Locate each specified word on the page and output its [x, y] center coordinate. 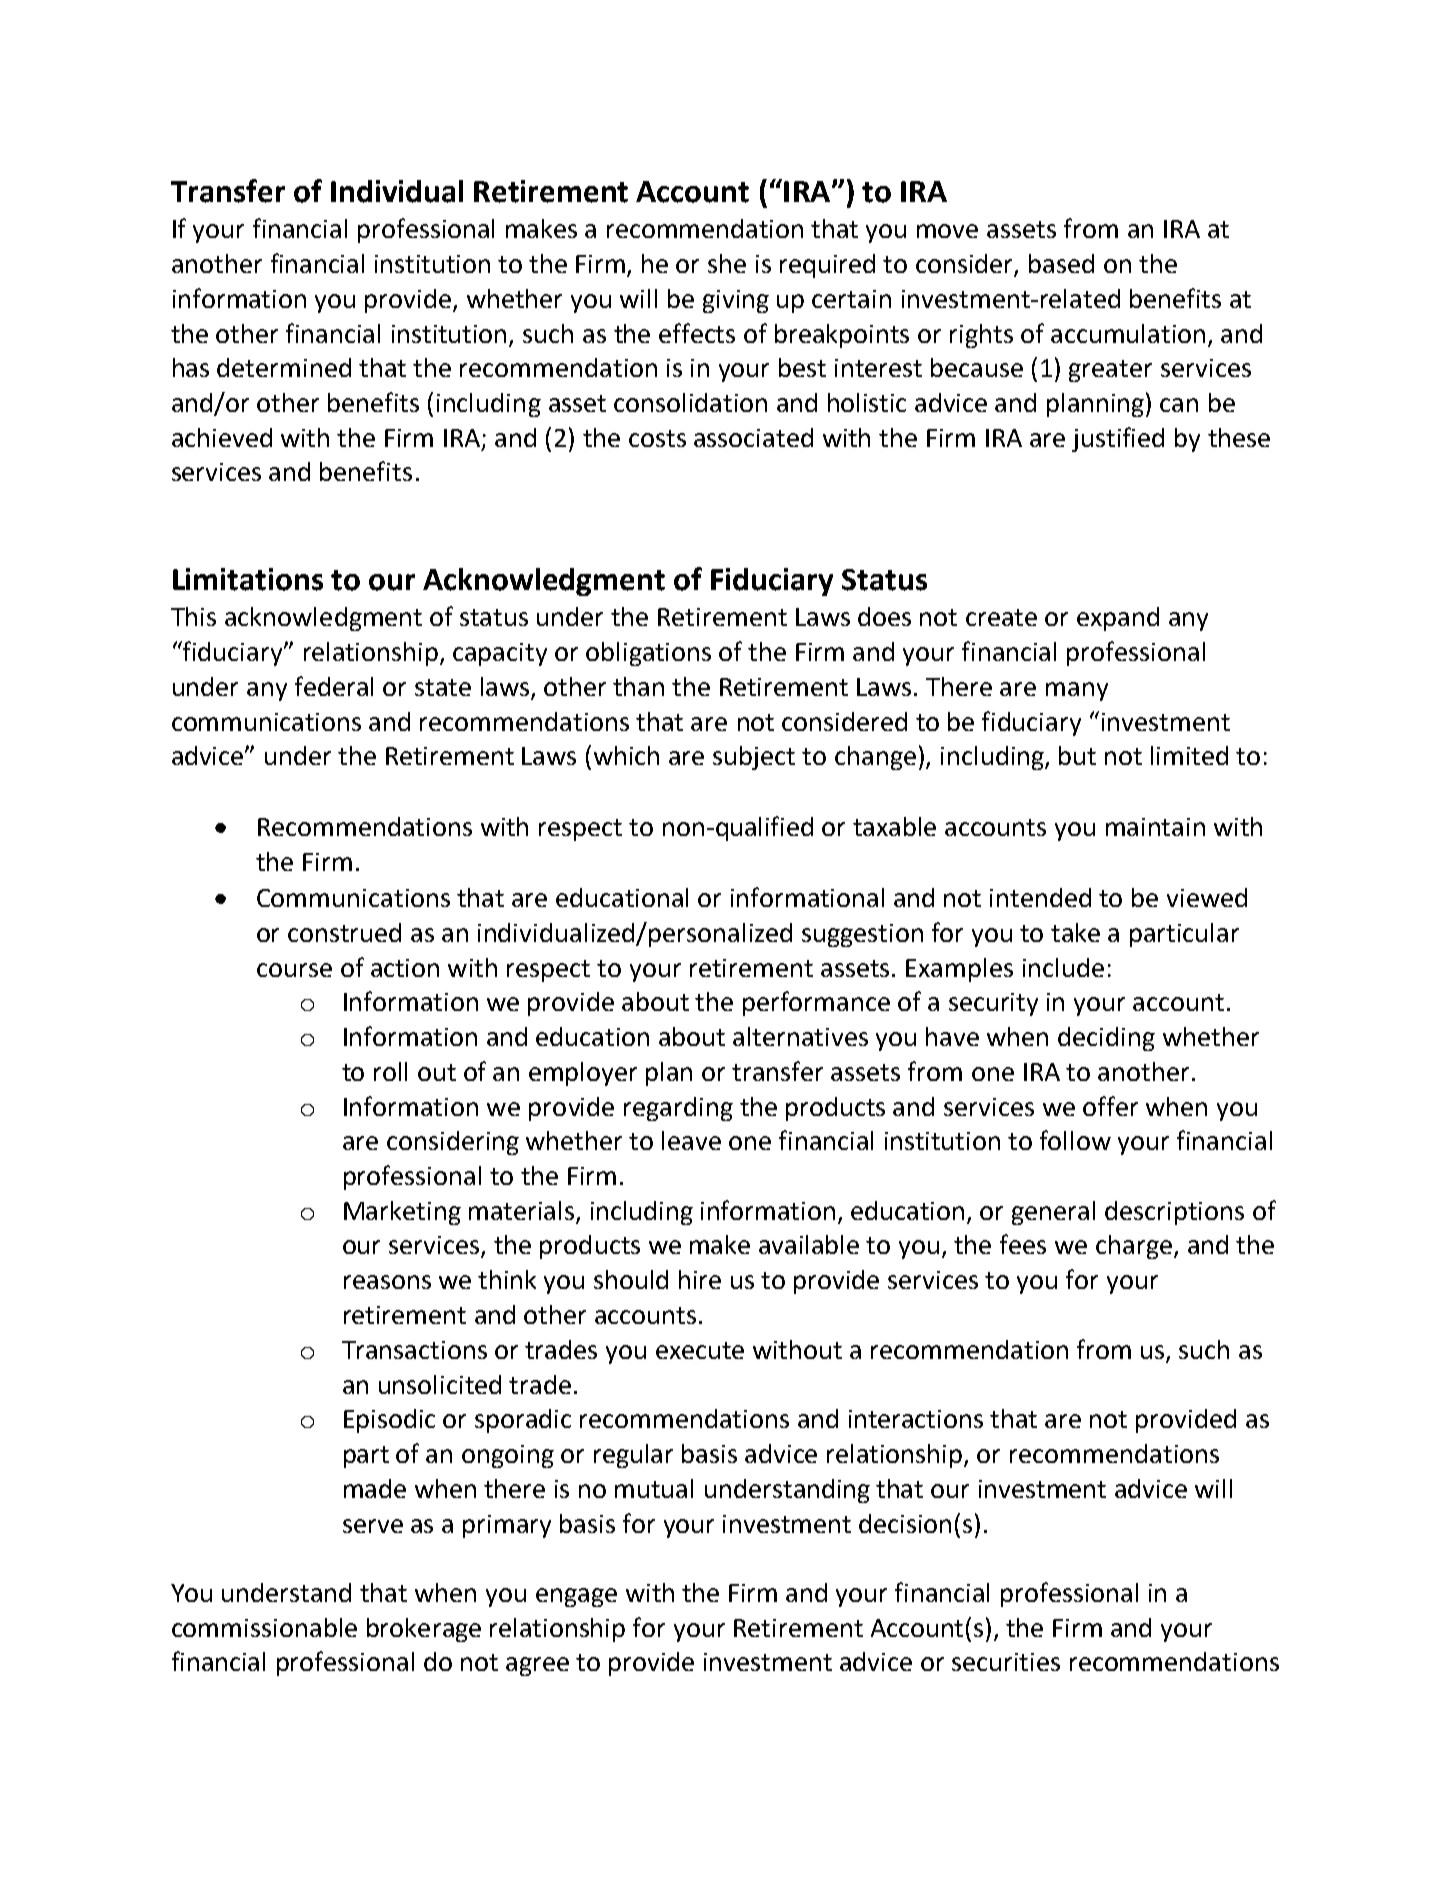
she [727, 263]
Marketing [402, 1213]
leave [691, 1140]
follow [1075, 1140]
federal [334, 686]
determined [284, 367]
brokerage [424, 1630]
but [1077, 755]
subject [754, 758]
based [1061, 263]
